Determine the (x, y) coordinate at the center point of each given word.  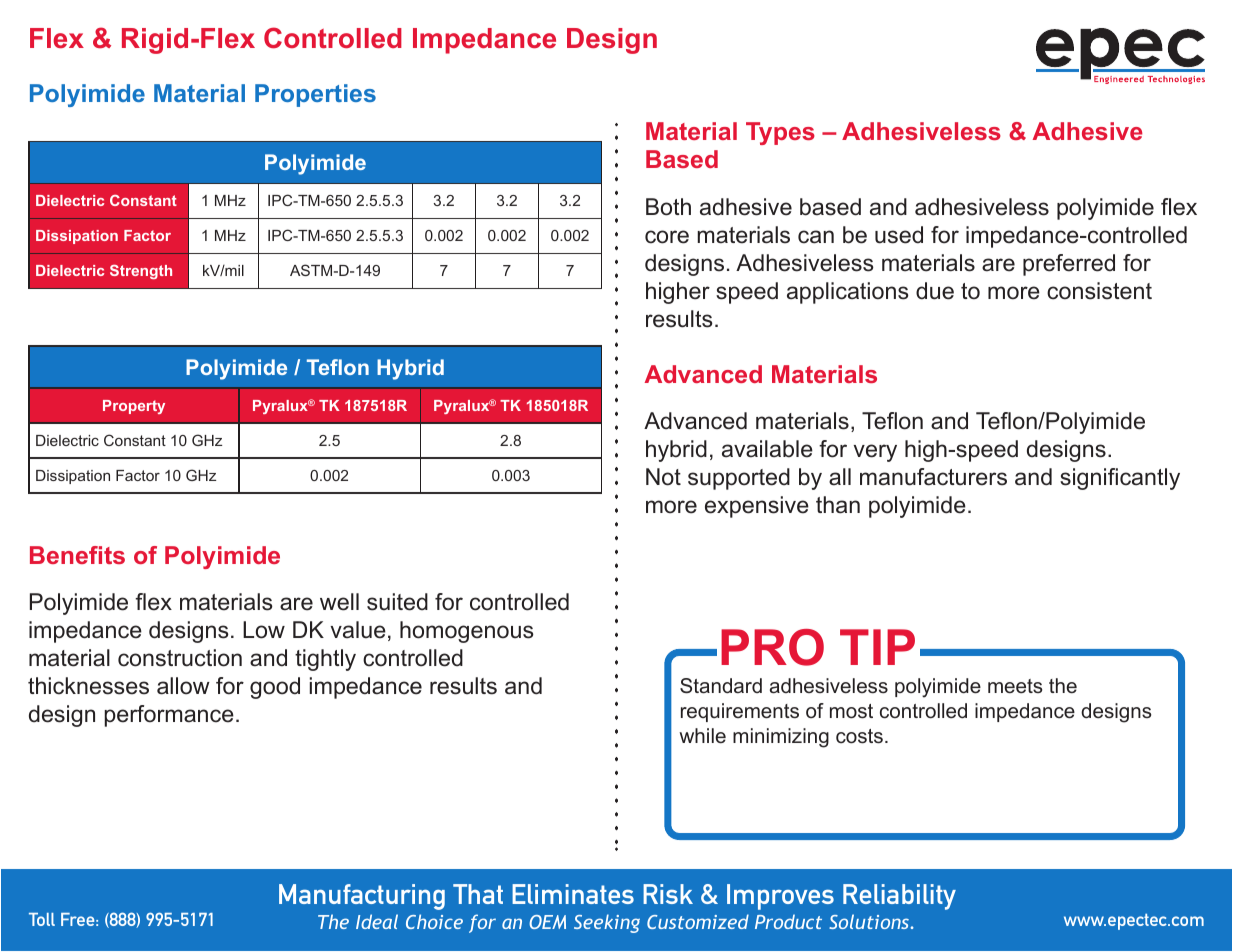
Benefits (77, 555)
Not (663, 477)
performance (169, 716)
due (935, 291)
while (702, 736)
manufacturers (933, 477)
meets (1015, 686)
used (899, 235)
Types (780, 133)
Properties (315, 95)
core (667, 237)
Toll (42, 919)
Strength (141, 272)
